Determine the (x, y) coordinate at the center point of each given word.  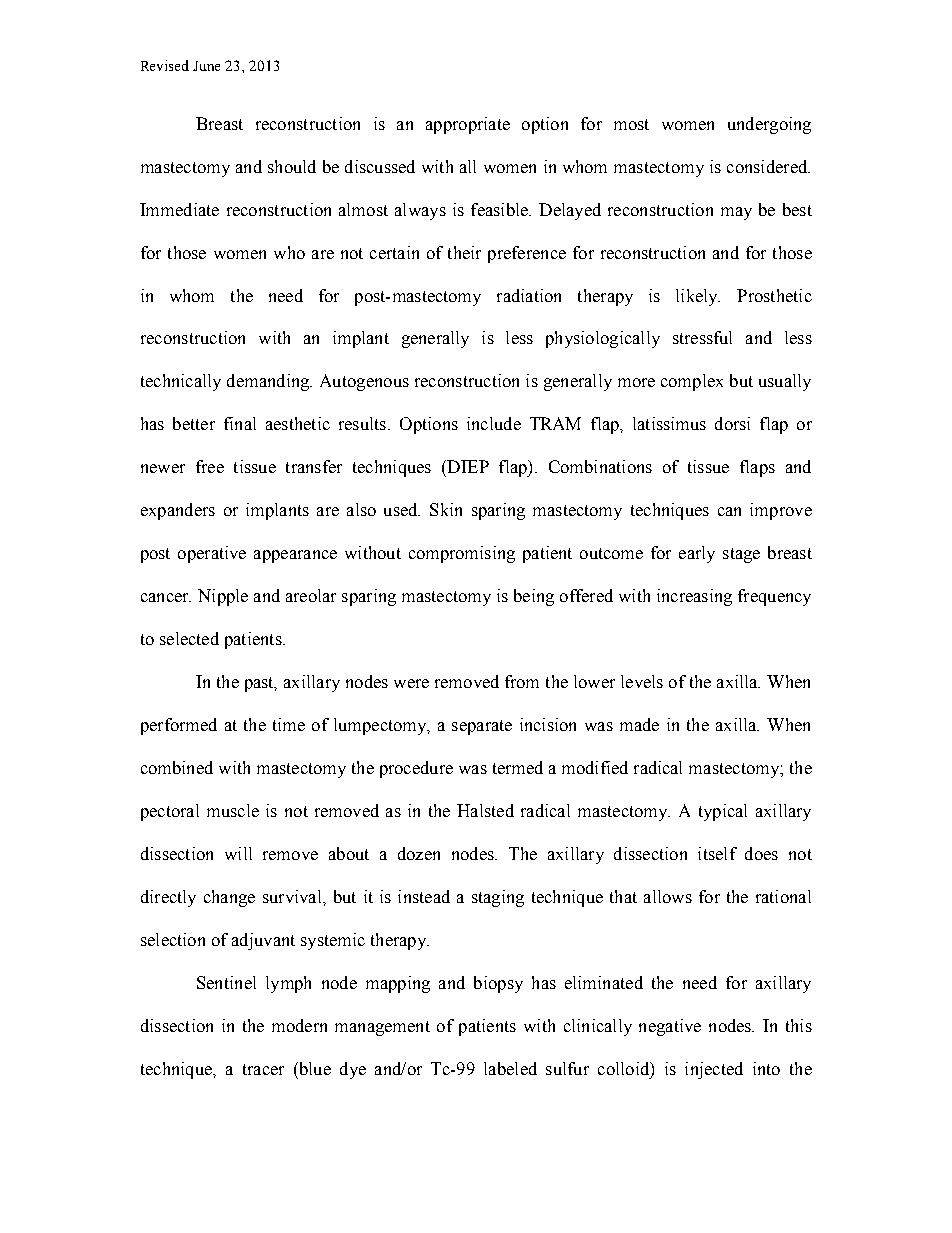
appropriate (468, 125)
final (240, 423)
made (639, 724)
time (289, 724)
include (494, 423)
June (206, 66)
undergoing (769, 125)
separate (482, 727)
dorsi (732, 423)
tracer (263, 1069)
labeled (510, 1068)
